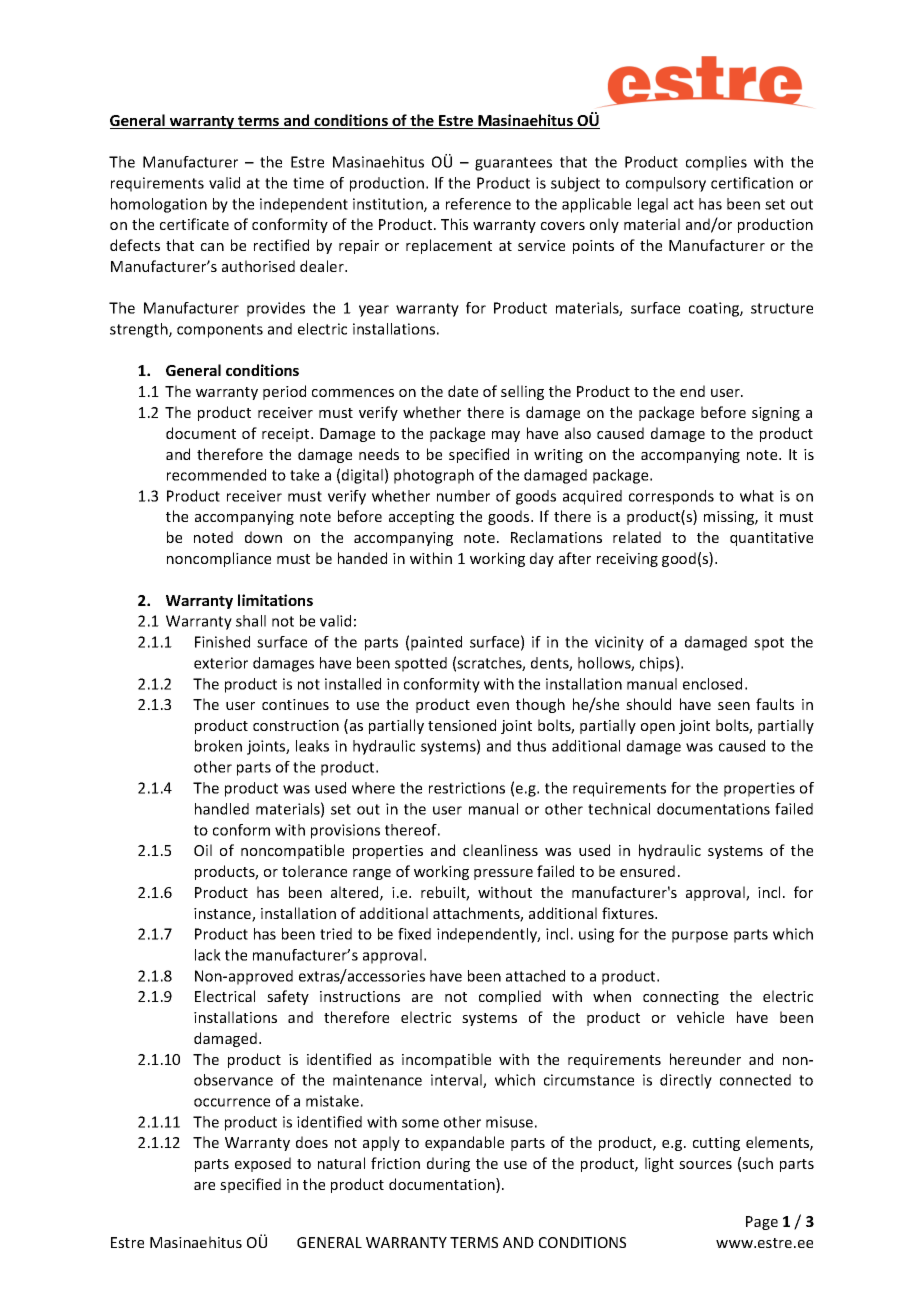 This screenshot has width=924, height=1308. What do you see at coordinates (647, 871) in the screenshot?
I see `ensured` at bounding box center [647, 871].
